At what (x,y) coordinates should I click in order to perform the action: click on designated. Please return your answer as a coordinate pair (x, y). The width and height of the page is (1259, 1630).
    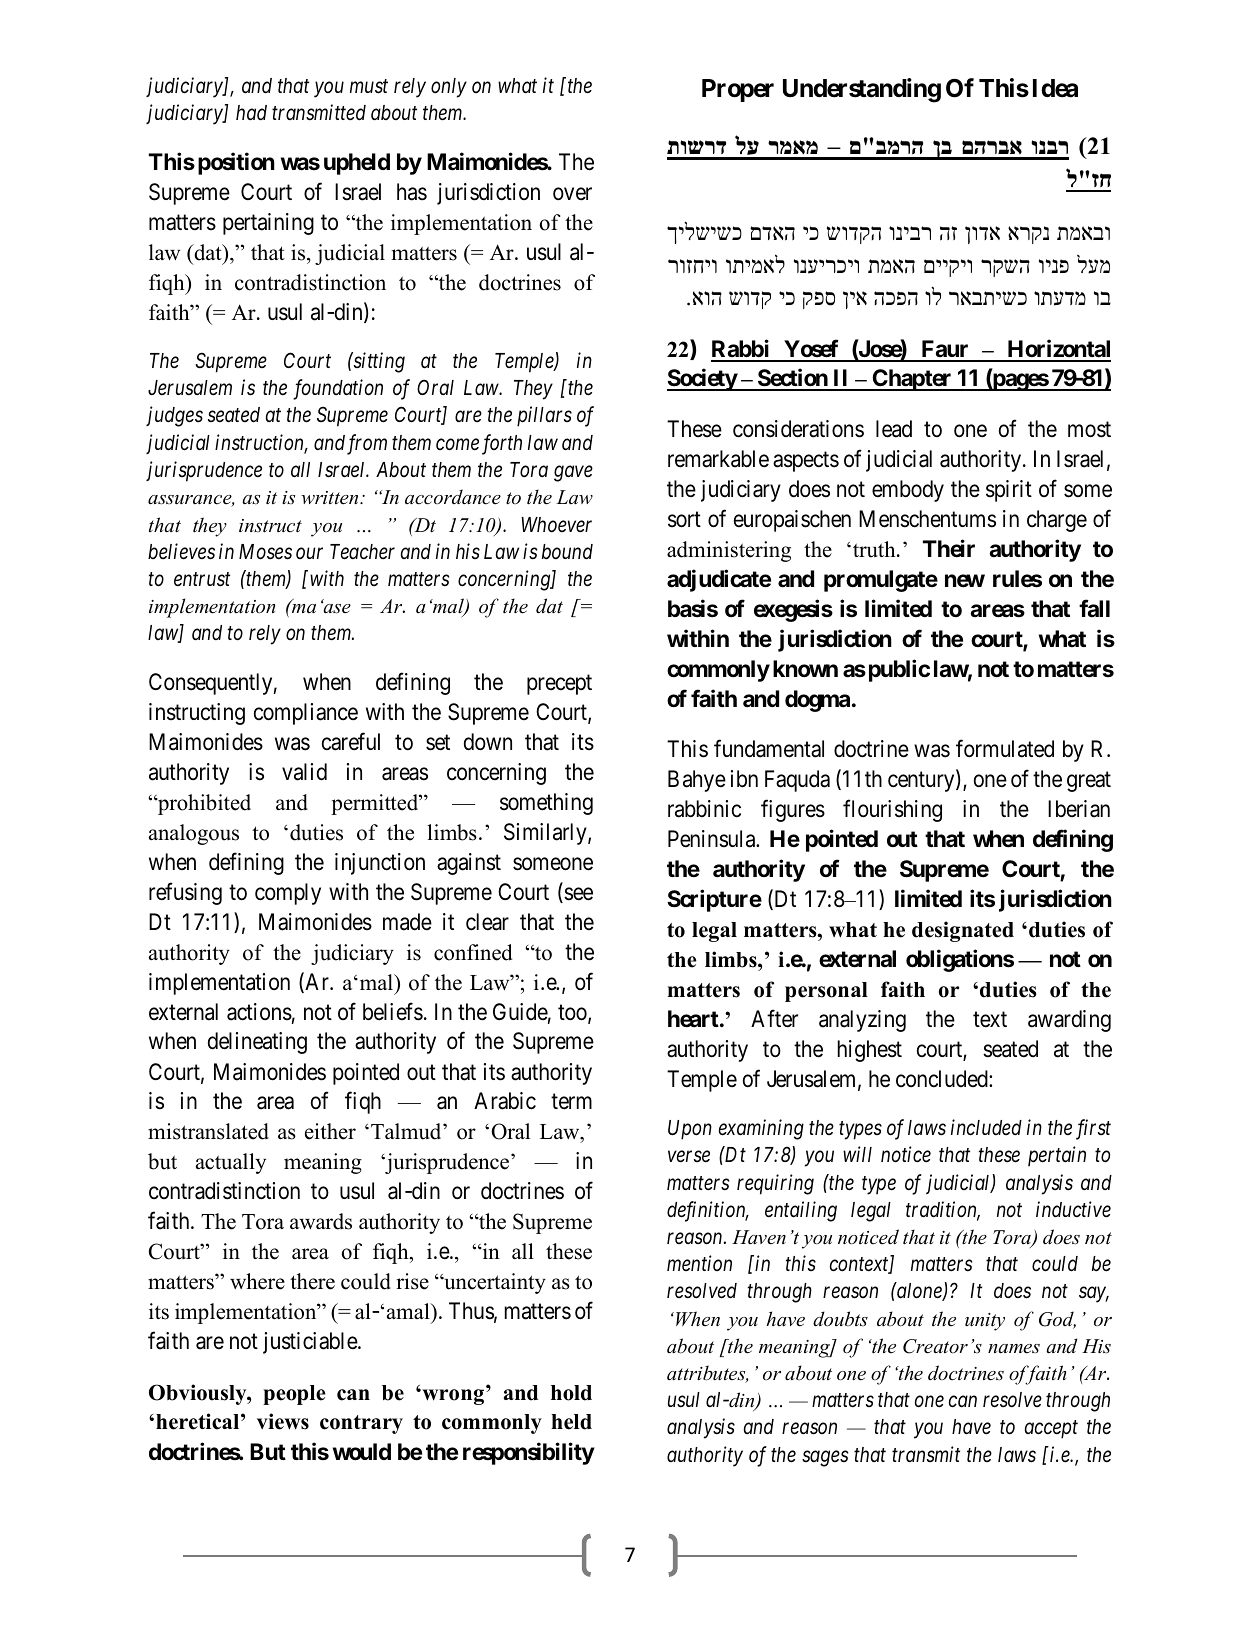
    Looking at the image, I should click on (963, 931).
